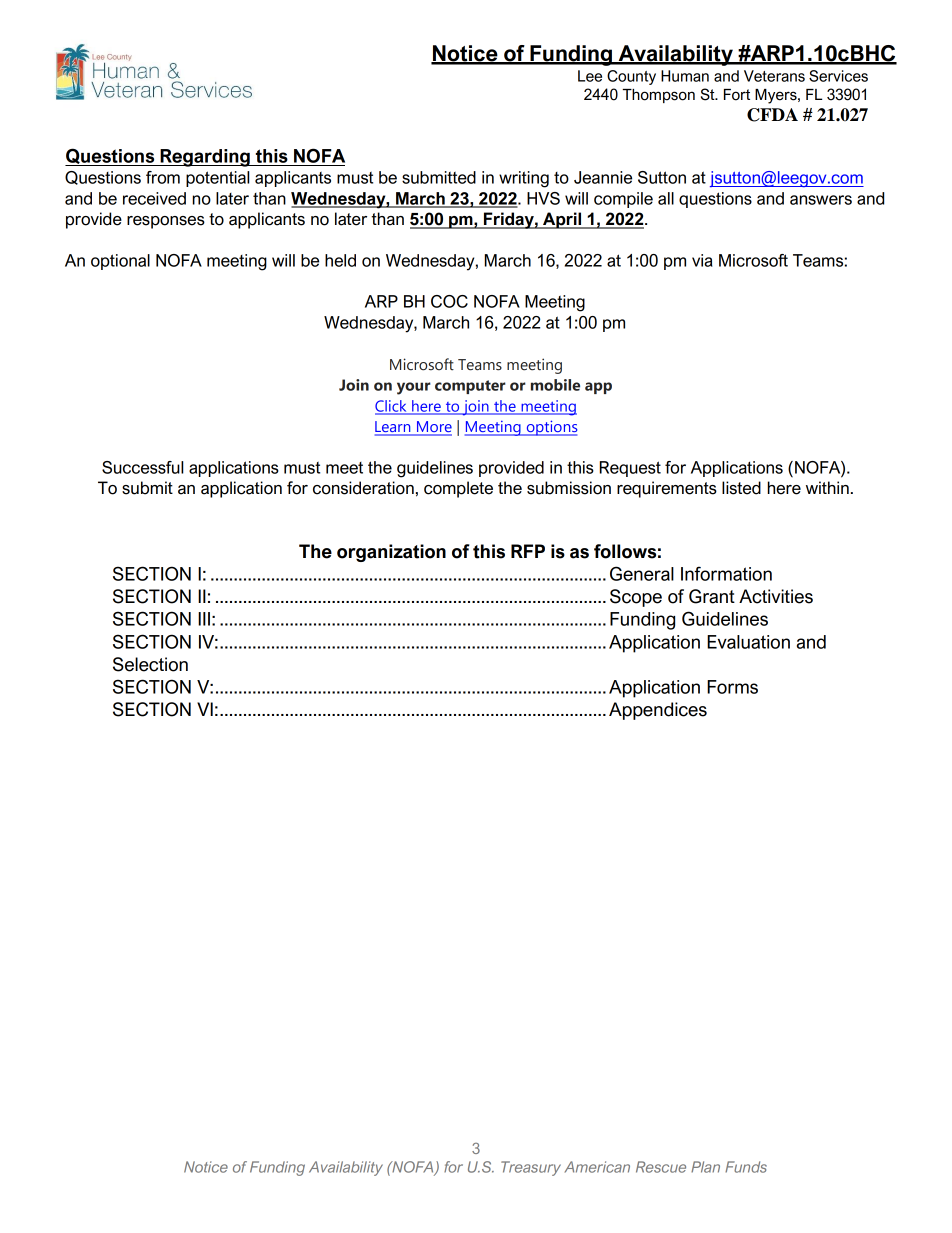  I want to click on Selection, so click(150, 664).
